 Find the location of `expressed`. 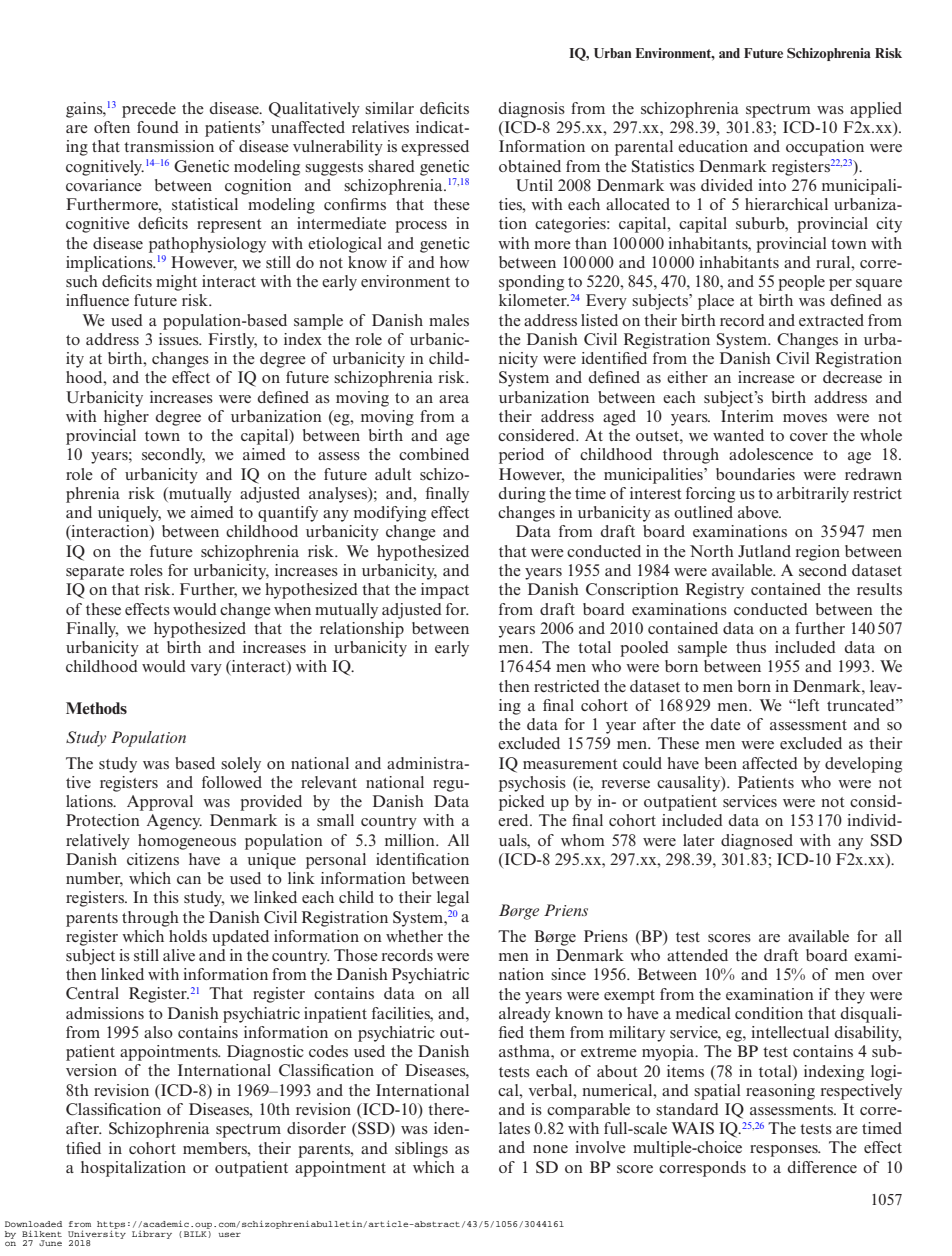

expressed is located at coordinates (435, 148).
